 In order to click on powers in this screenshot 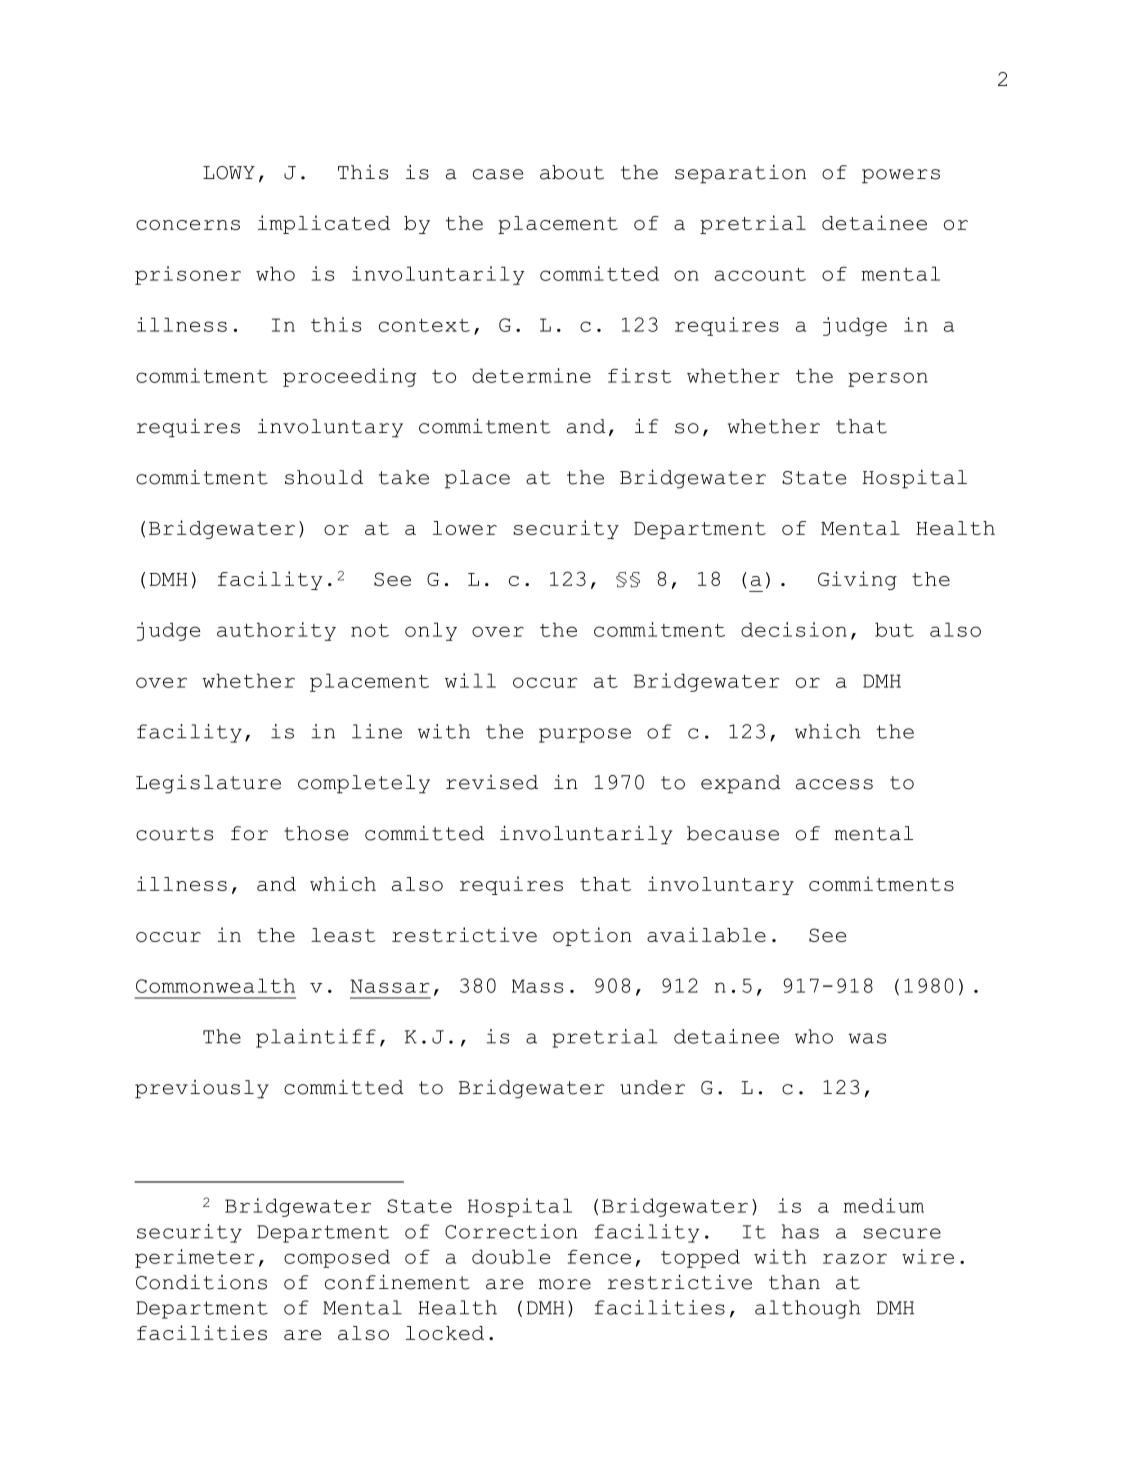, I will do `click(901, 176)`.
